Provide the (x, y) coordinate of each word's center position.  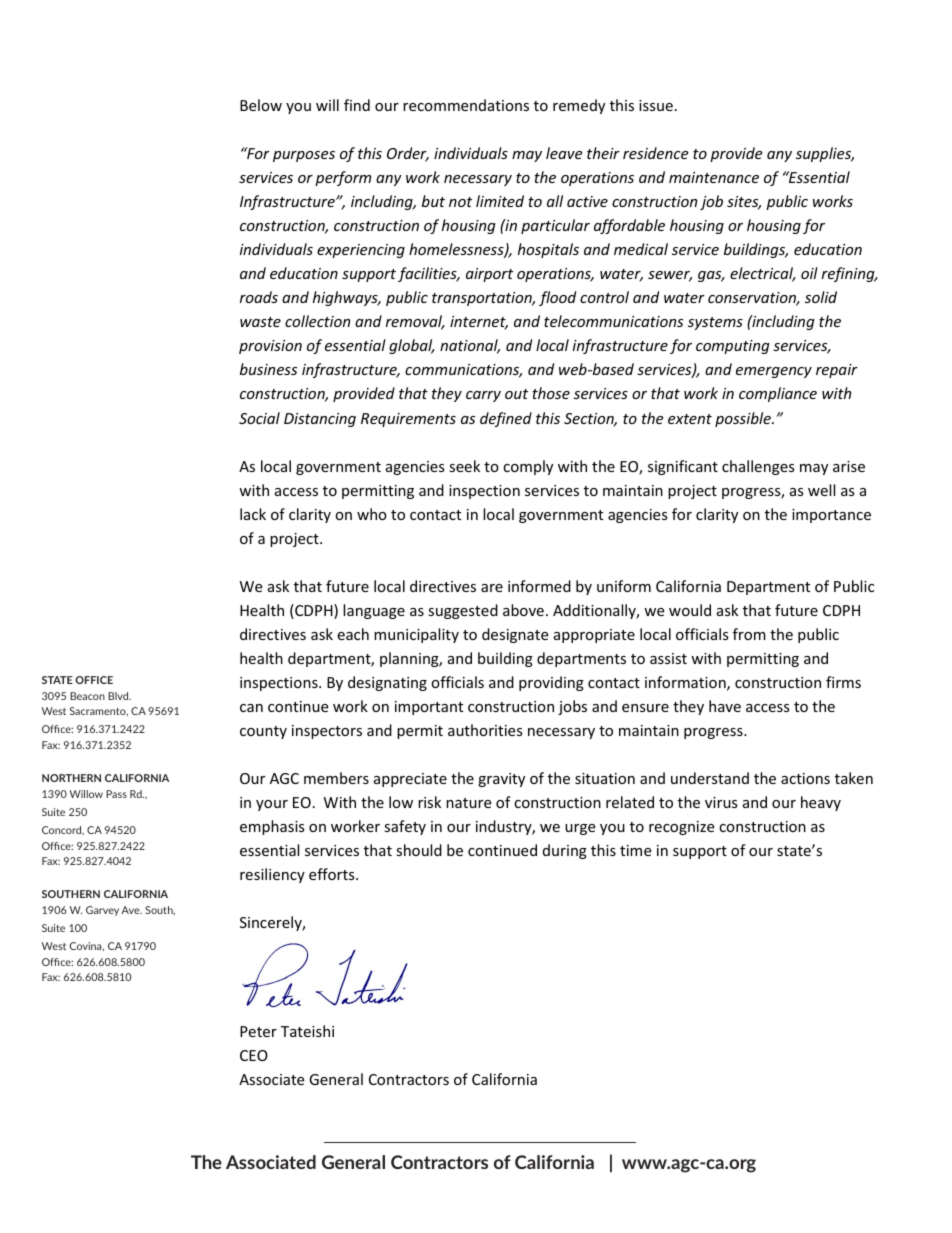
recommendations (466, 105)
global (412, 346)
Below (261, 105)
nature (468, 803)
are (492, 588)
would (690, 610)
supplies (825, 154)
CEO (254, 1055)
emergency (774, 372)
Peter (258, 1031)
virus (721, 802)
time (635, 850)
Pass (116, 794)
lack (253, 514)
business (268, 369)
